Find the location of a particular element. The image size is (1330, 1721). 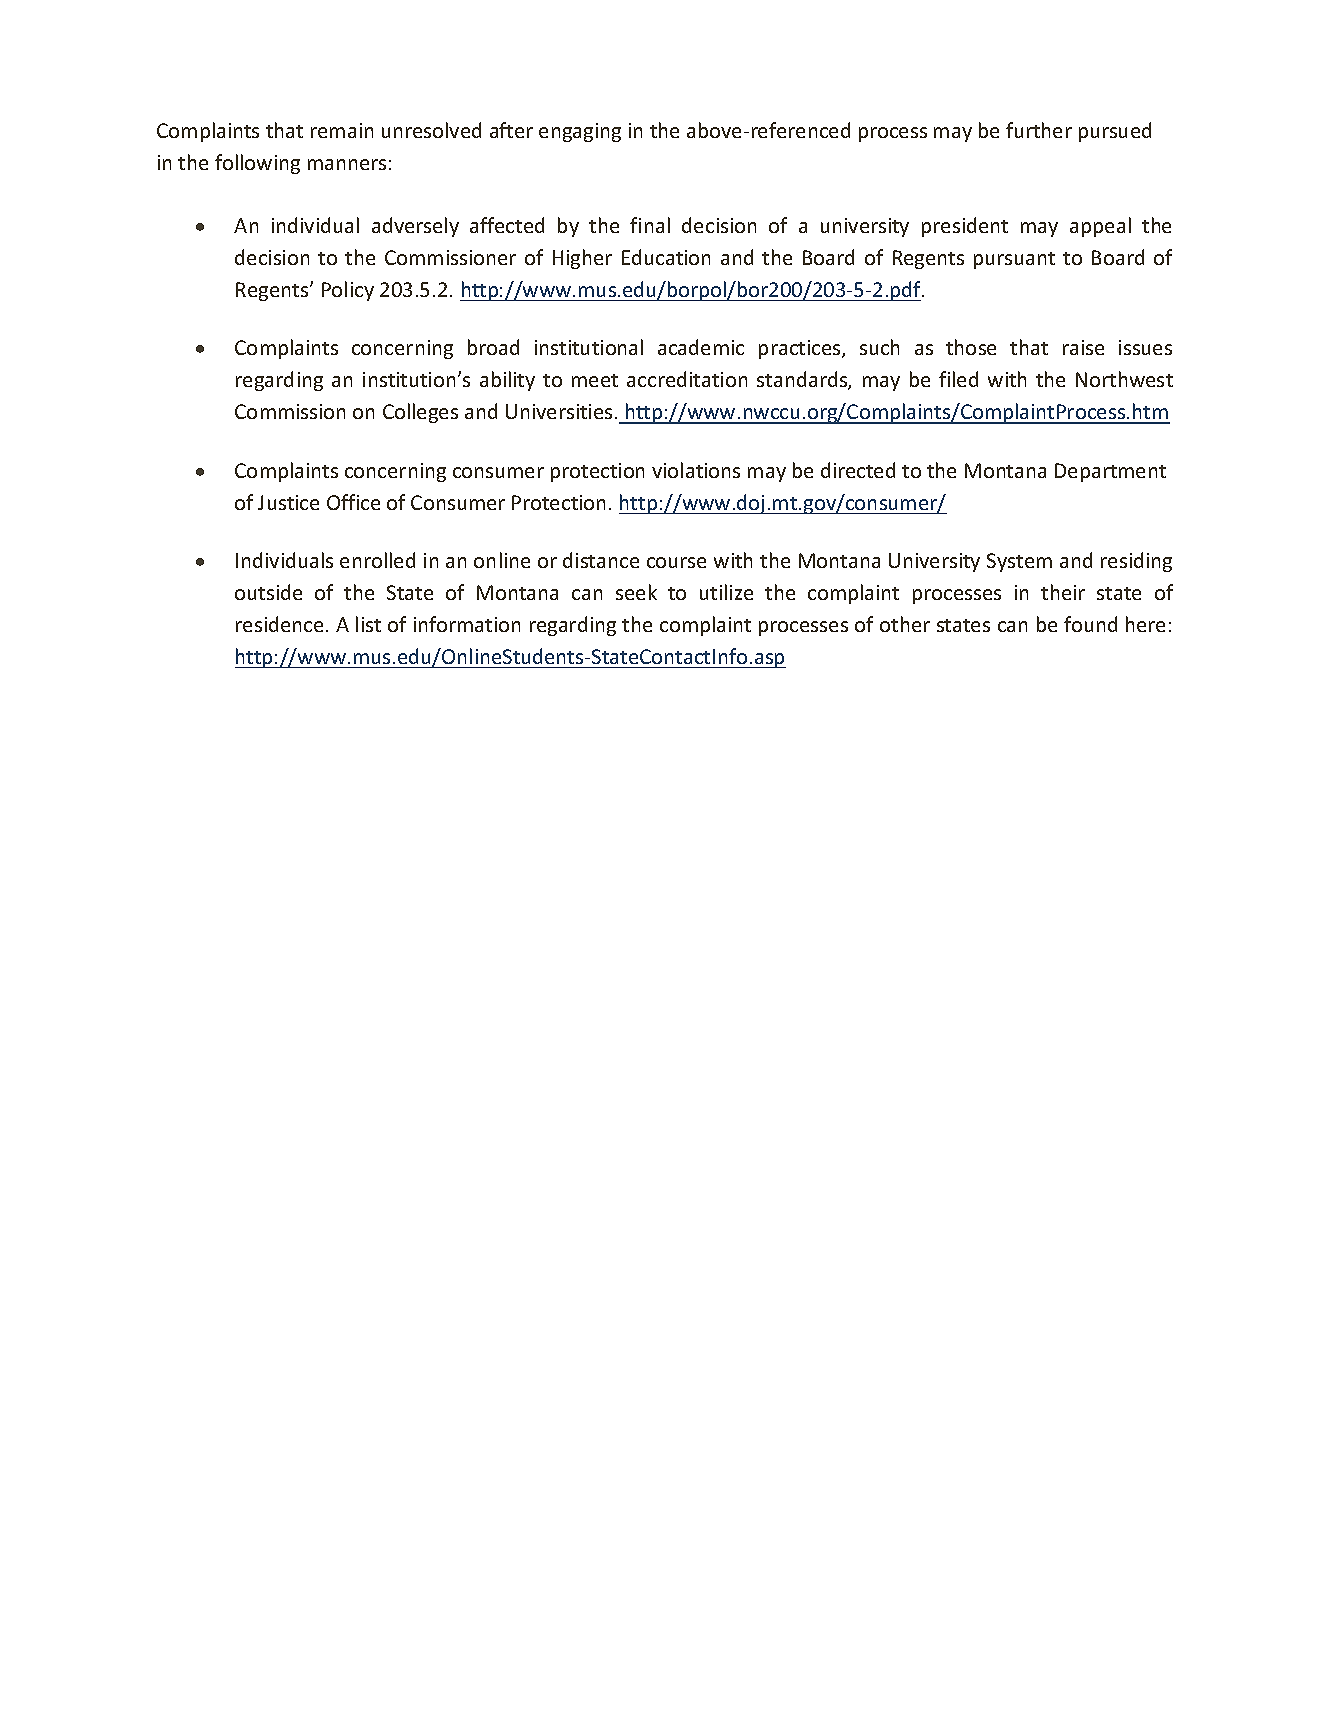

list is located at coordinates (368, 624).
